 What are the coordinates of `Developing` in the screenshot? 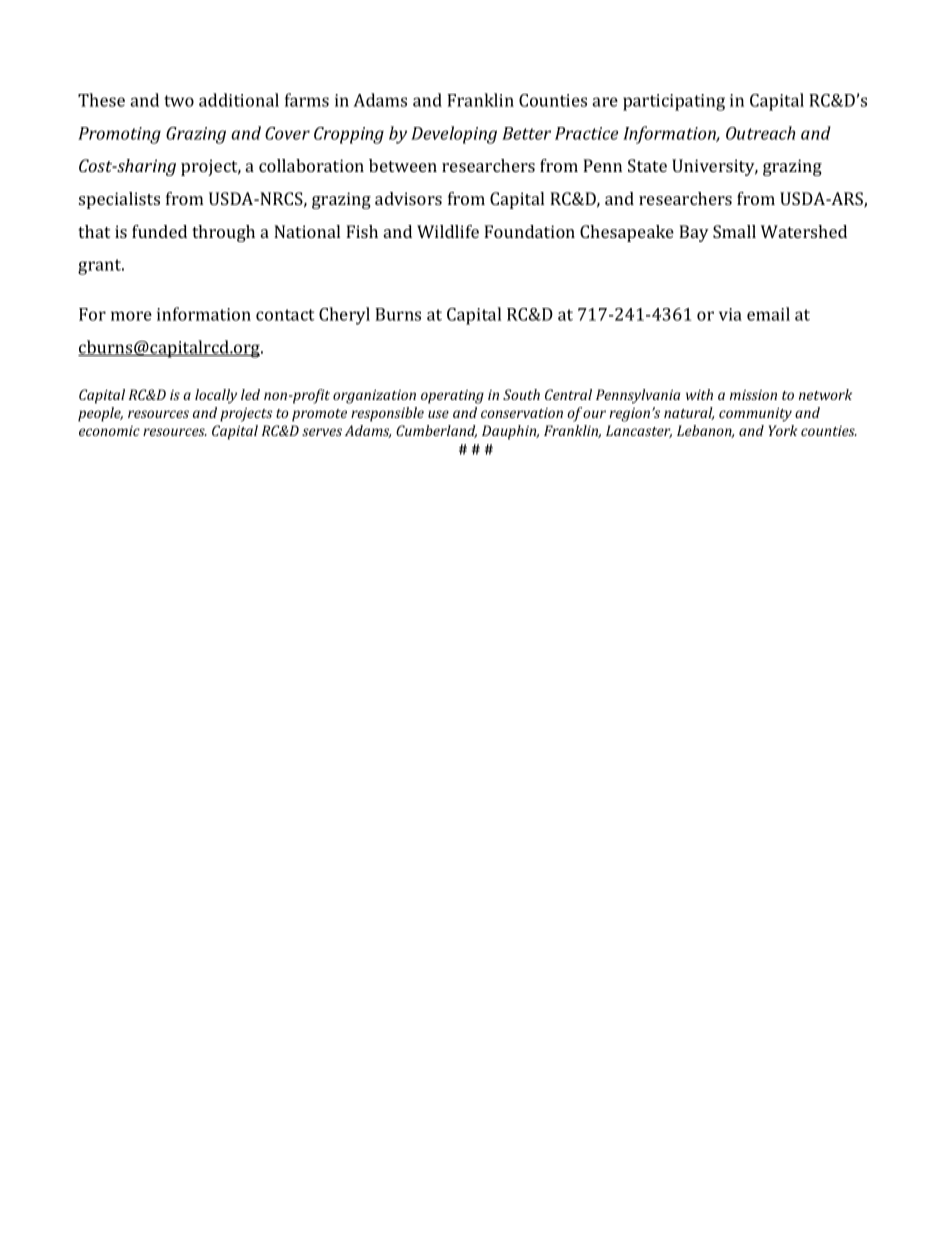 It's located at (454, 135).
